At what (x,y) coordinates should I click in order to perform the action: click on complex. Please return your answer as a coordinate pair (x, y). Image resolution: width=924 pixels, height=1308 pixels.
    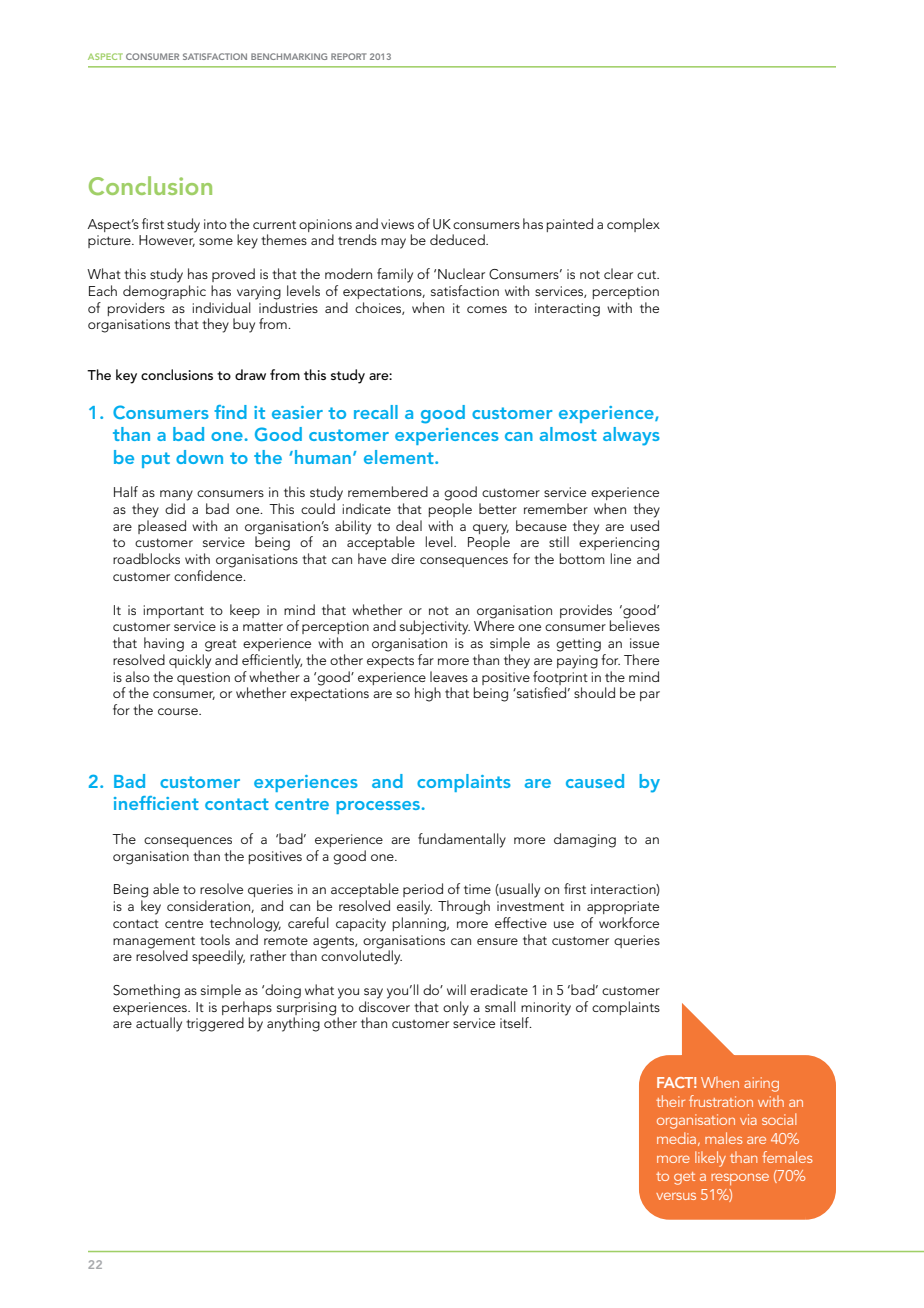
    Looking at the image, I should click on (633, 225).
